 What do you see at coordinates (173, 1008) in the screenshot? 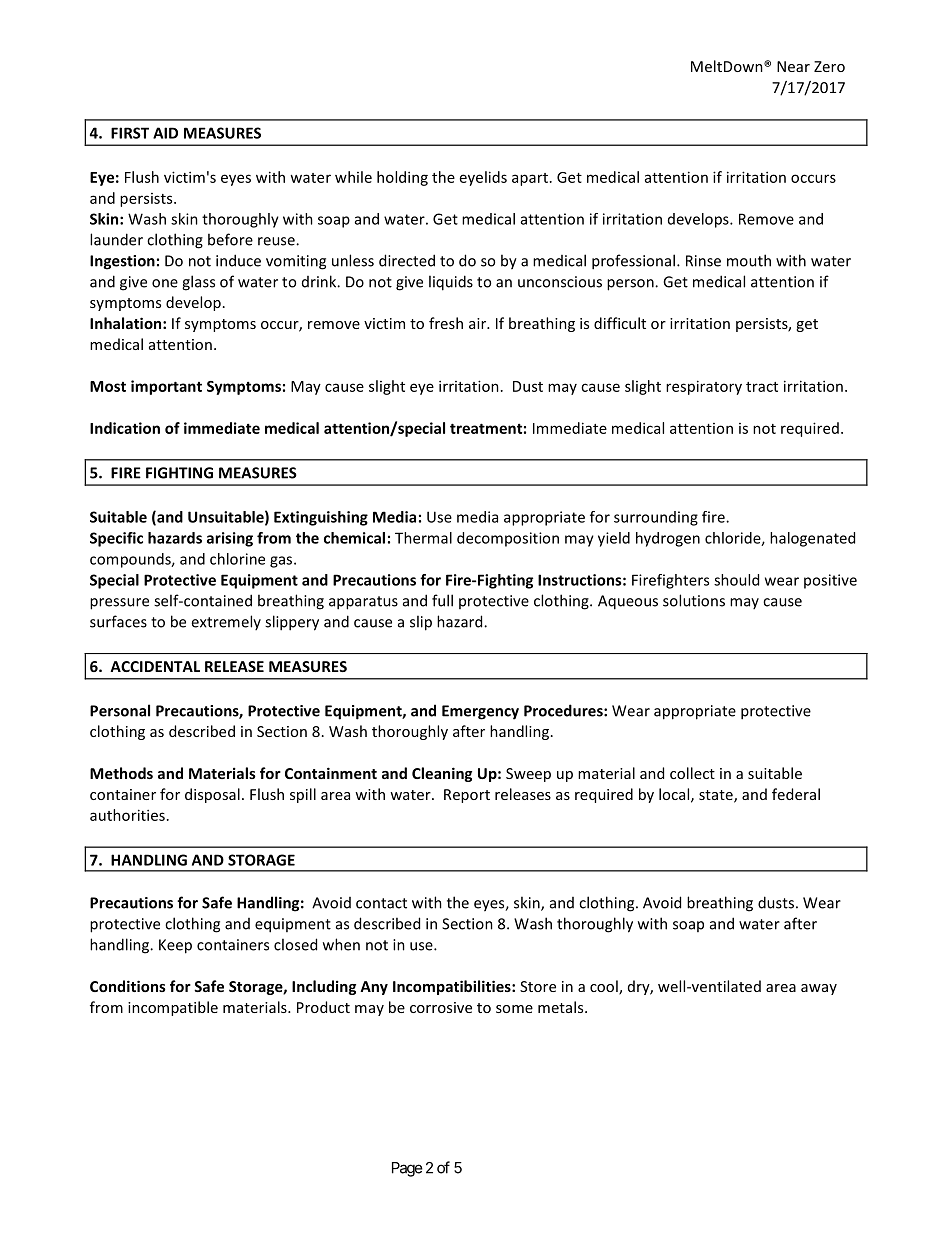
I see `incompatible` at bounding box center [173, 1008].
